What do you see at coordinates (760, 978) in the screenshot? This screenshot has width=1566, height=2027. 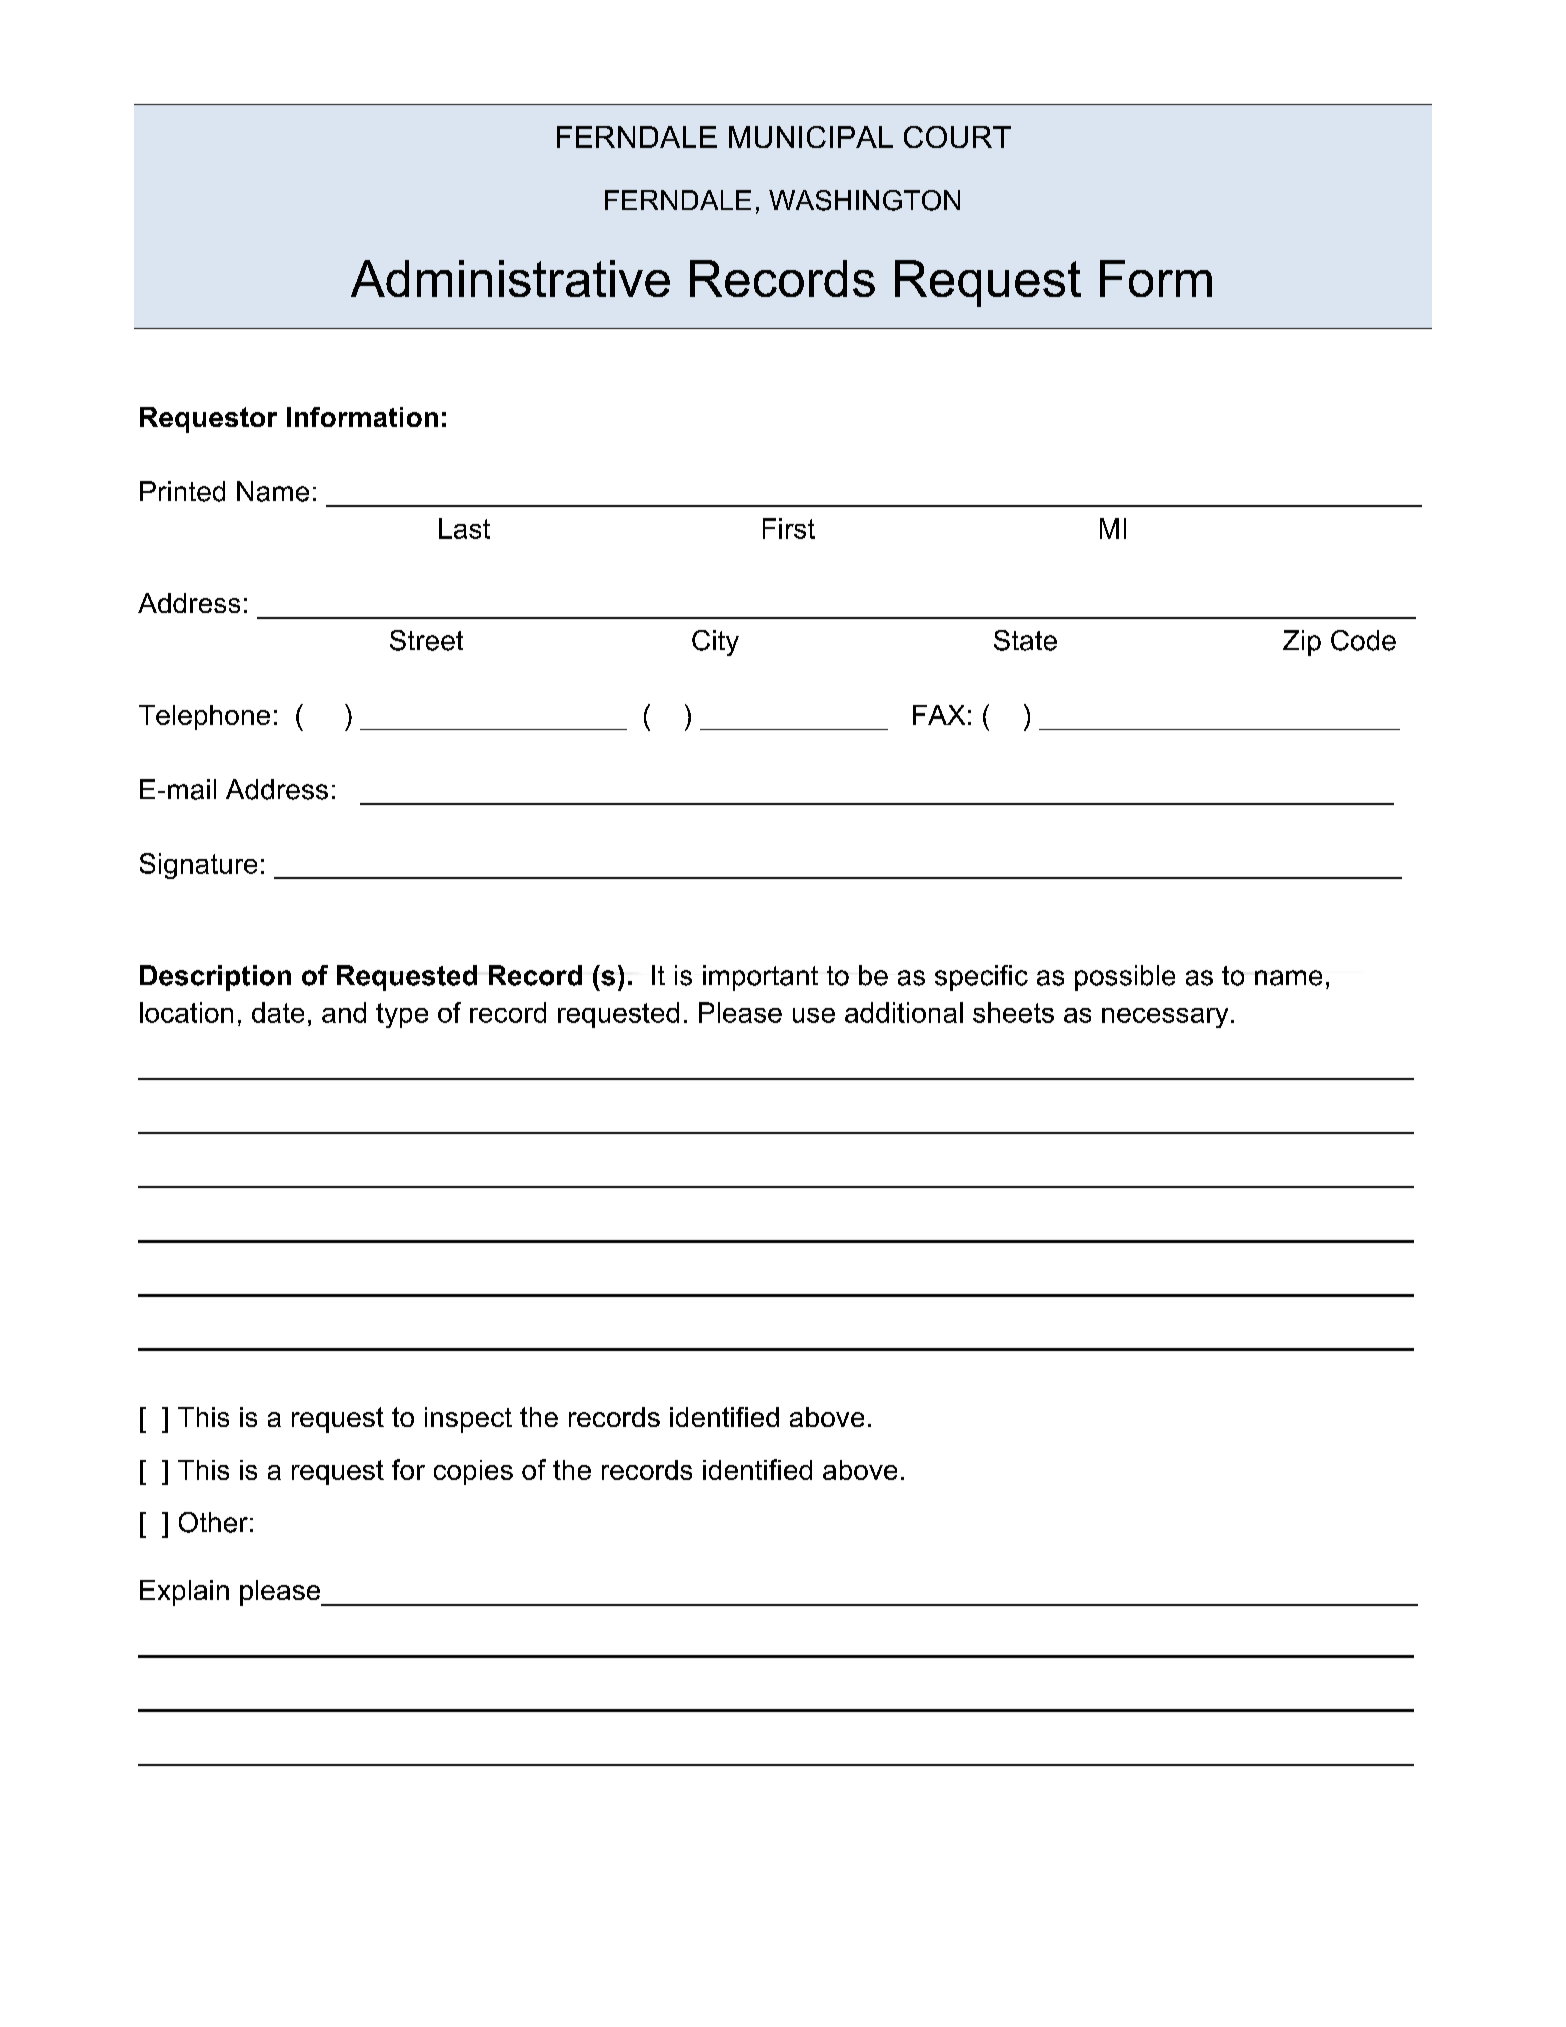 I see `important` at bounding box center [760, 978].
